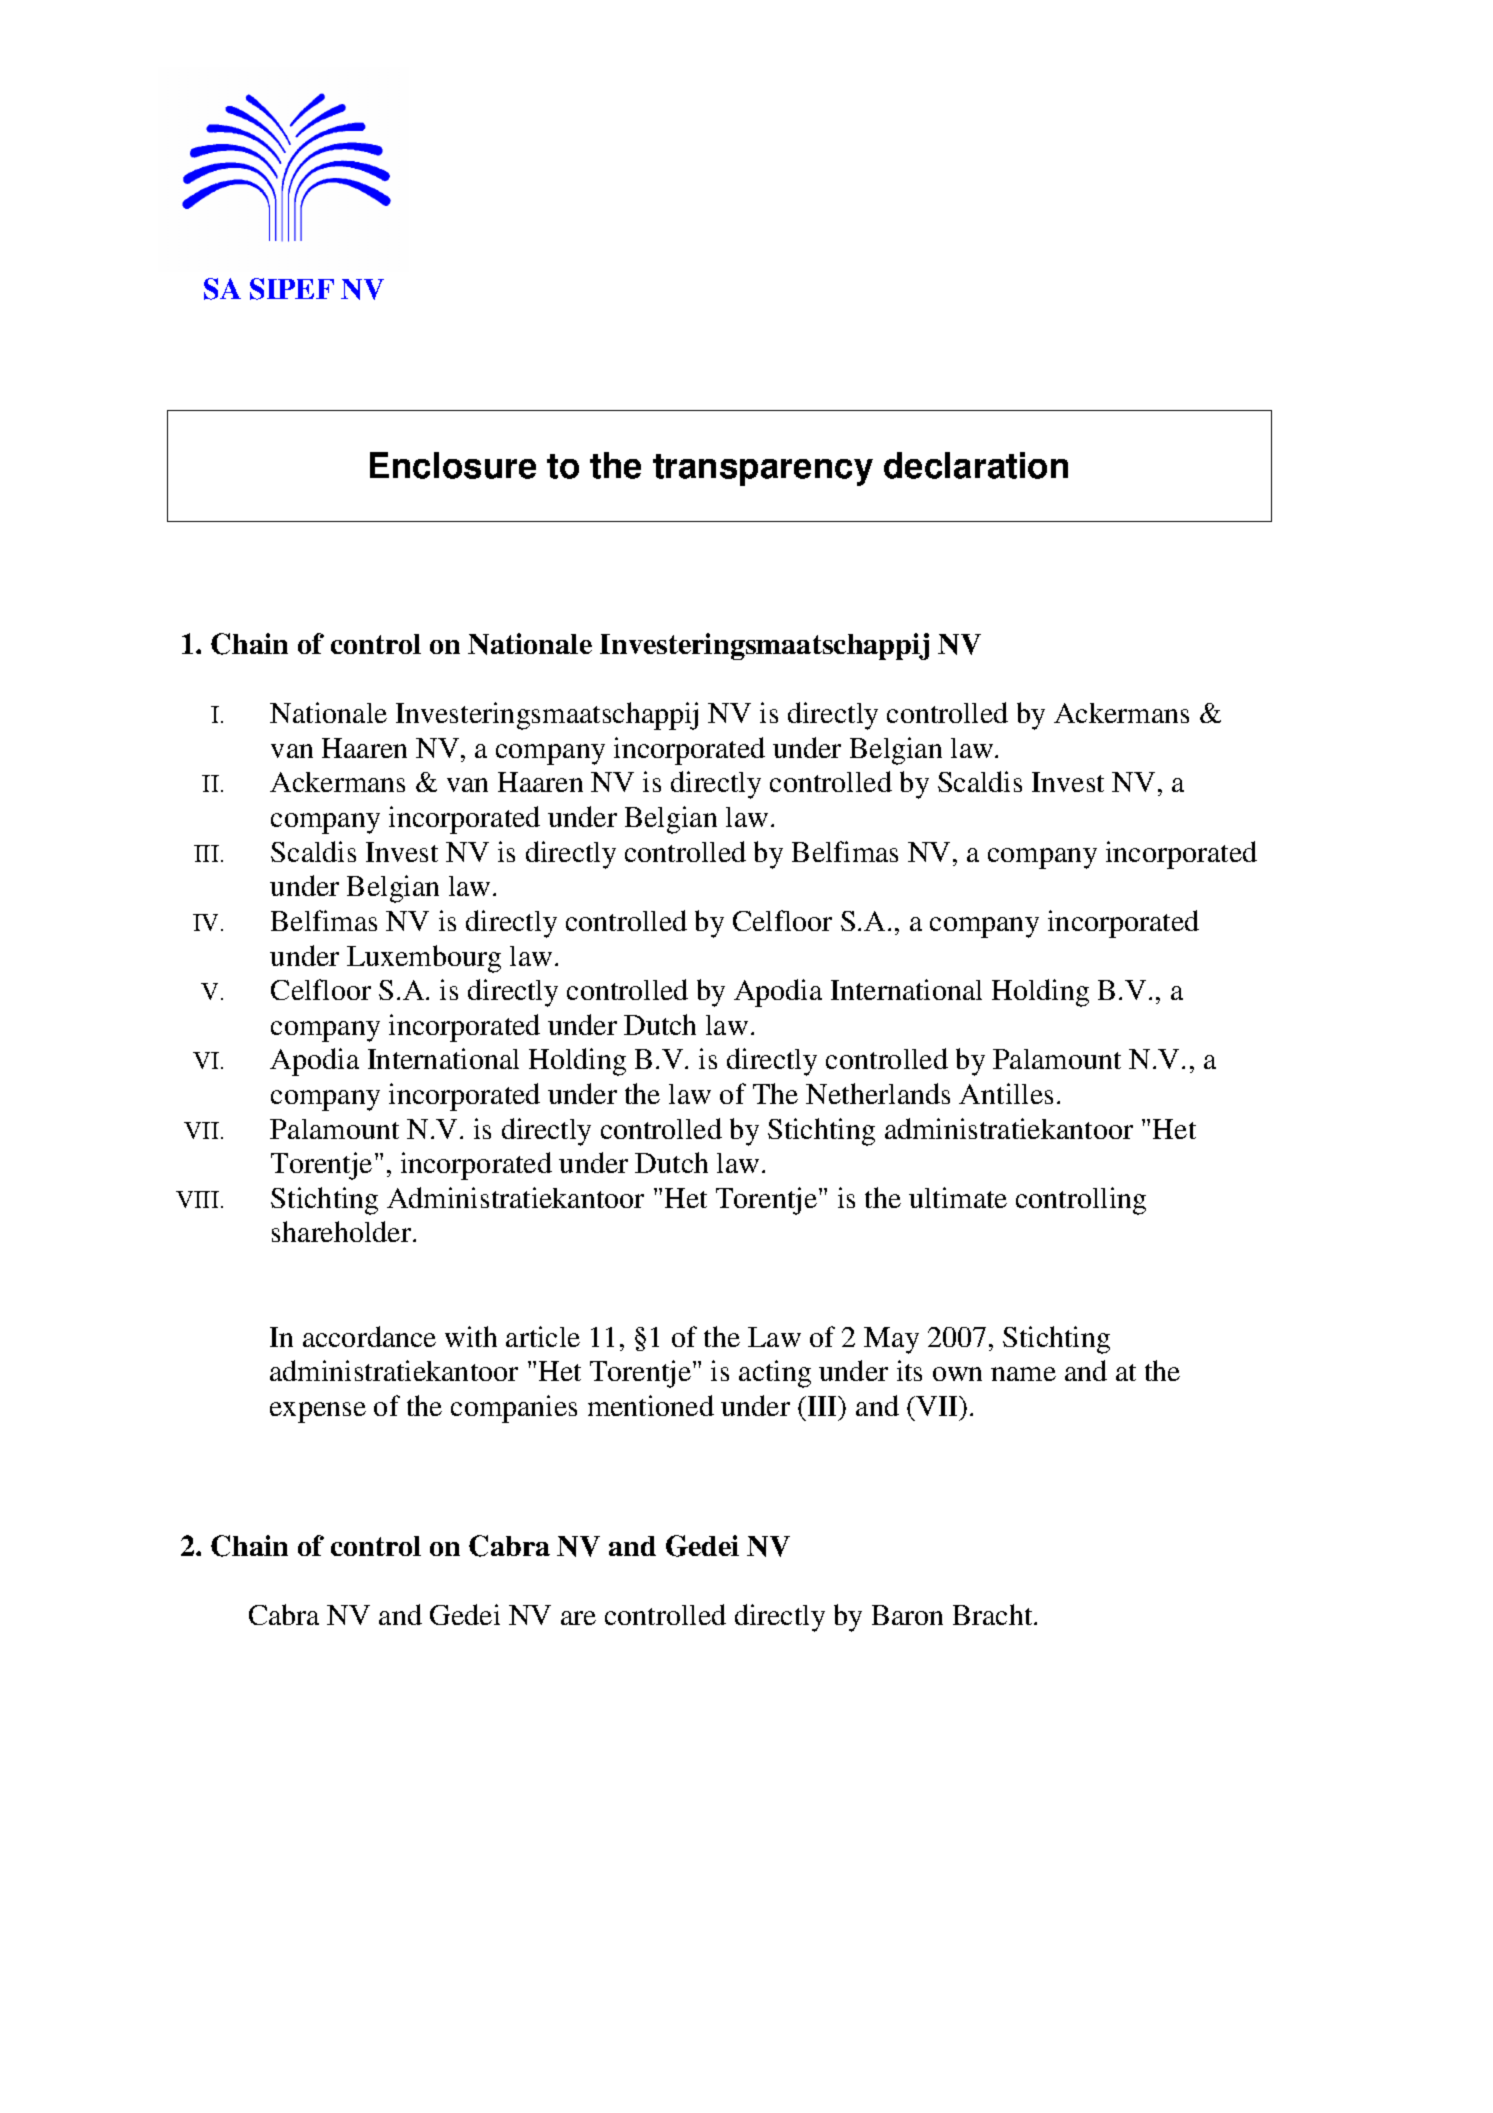  What do you see at coordinates (651, 1405) in the screenshot?
I see `mentioned` at bounding box center [651, 1405].
